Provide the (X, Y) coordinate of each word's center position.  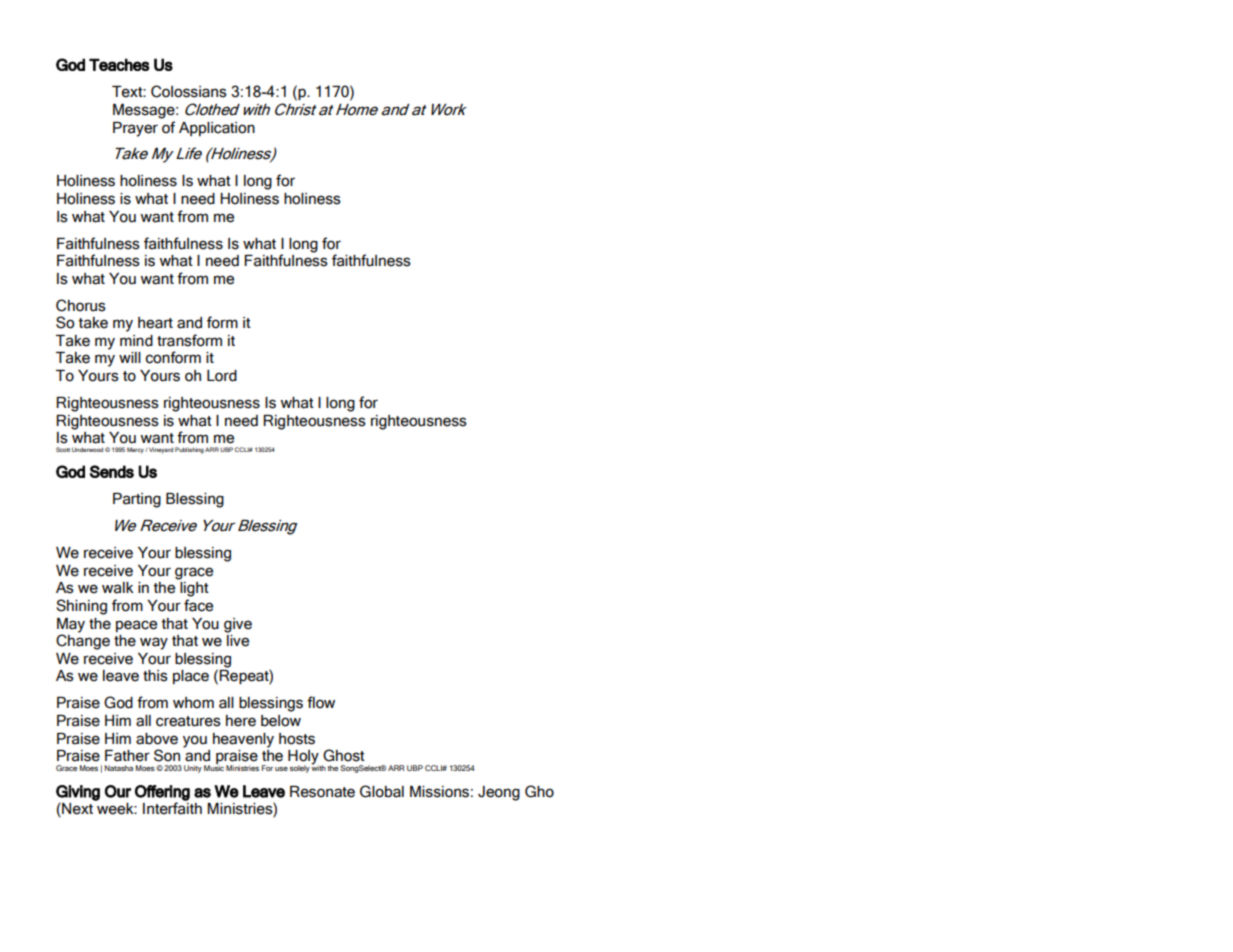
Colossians (189, 91)
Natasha (119, 768)
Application (217, 129)
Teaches (119, 64)
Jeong (499, 793)
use (281, 769)
